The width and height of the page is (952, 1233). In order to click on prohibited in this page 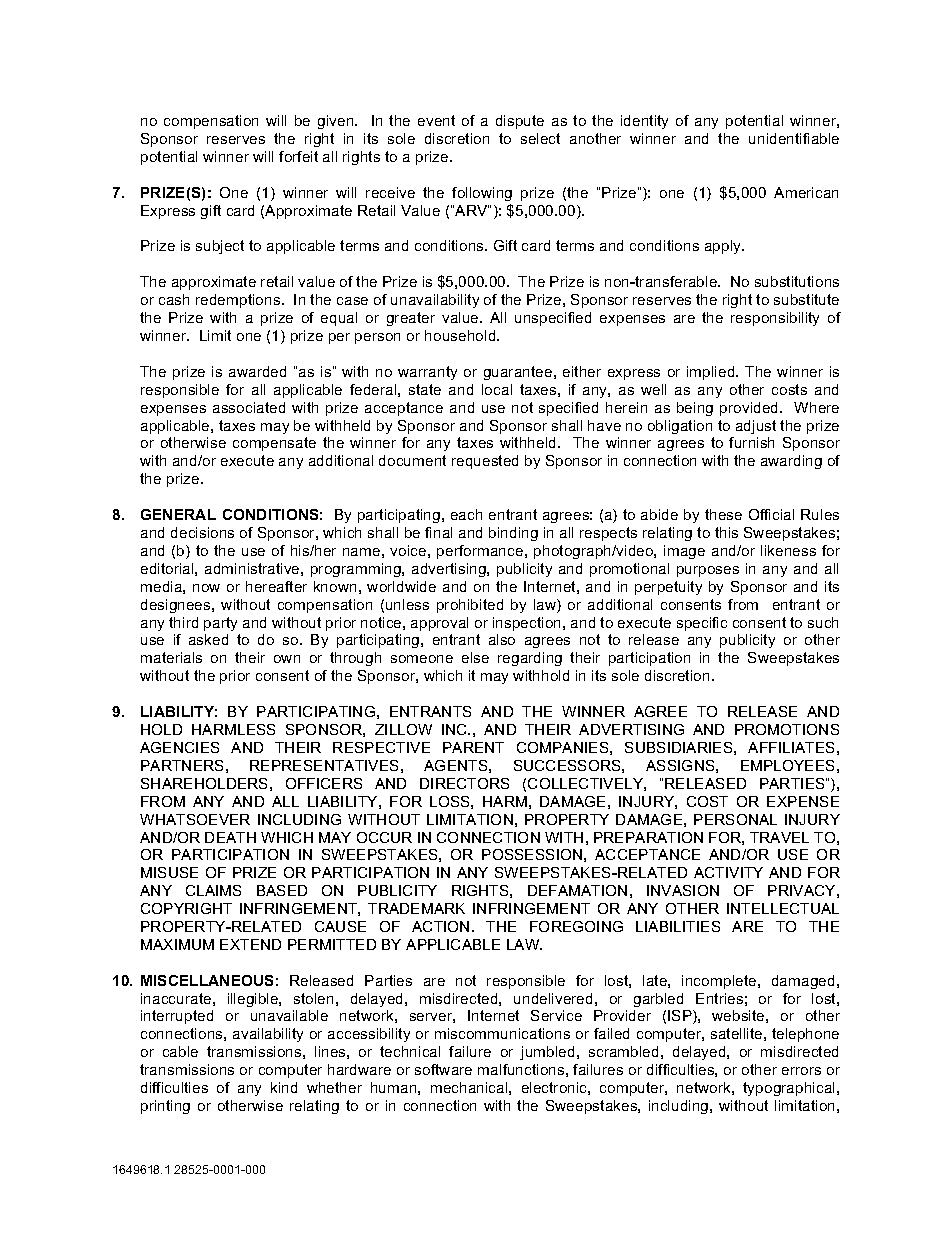, I will do `click(470, 606)`.
